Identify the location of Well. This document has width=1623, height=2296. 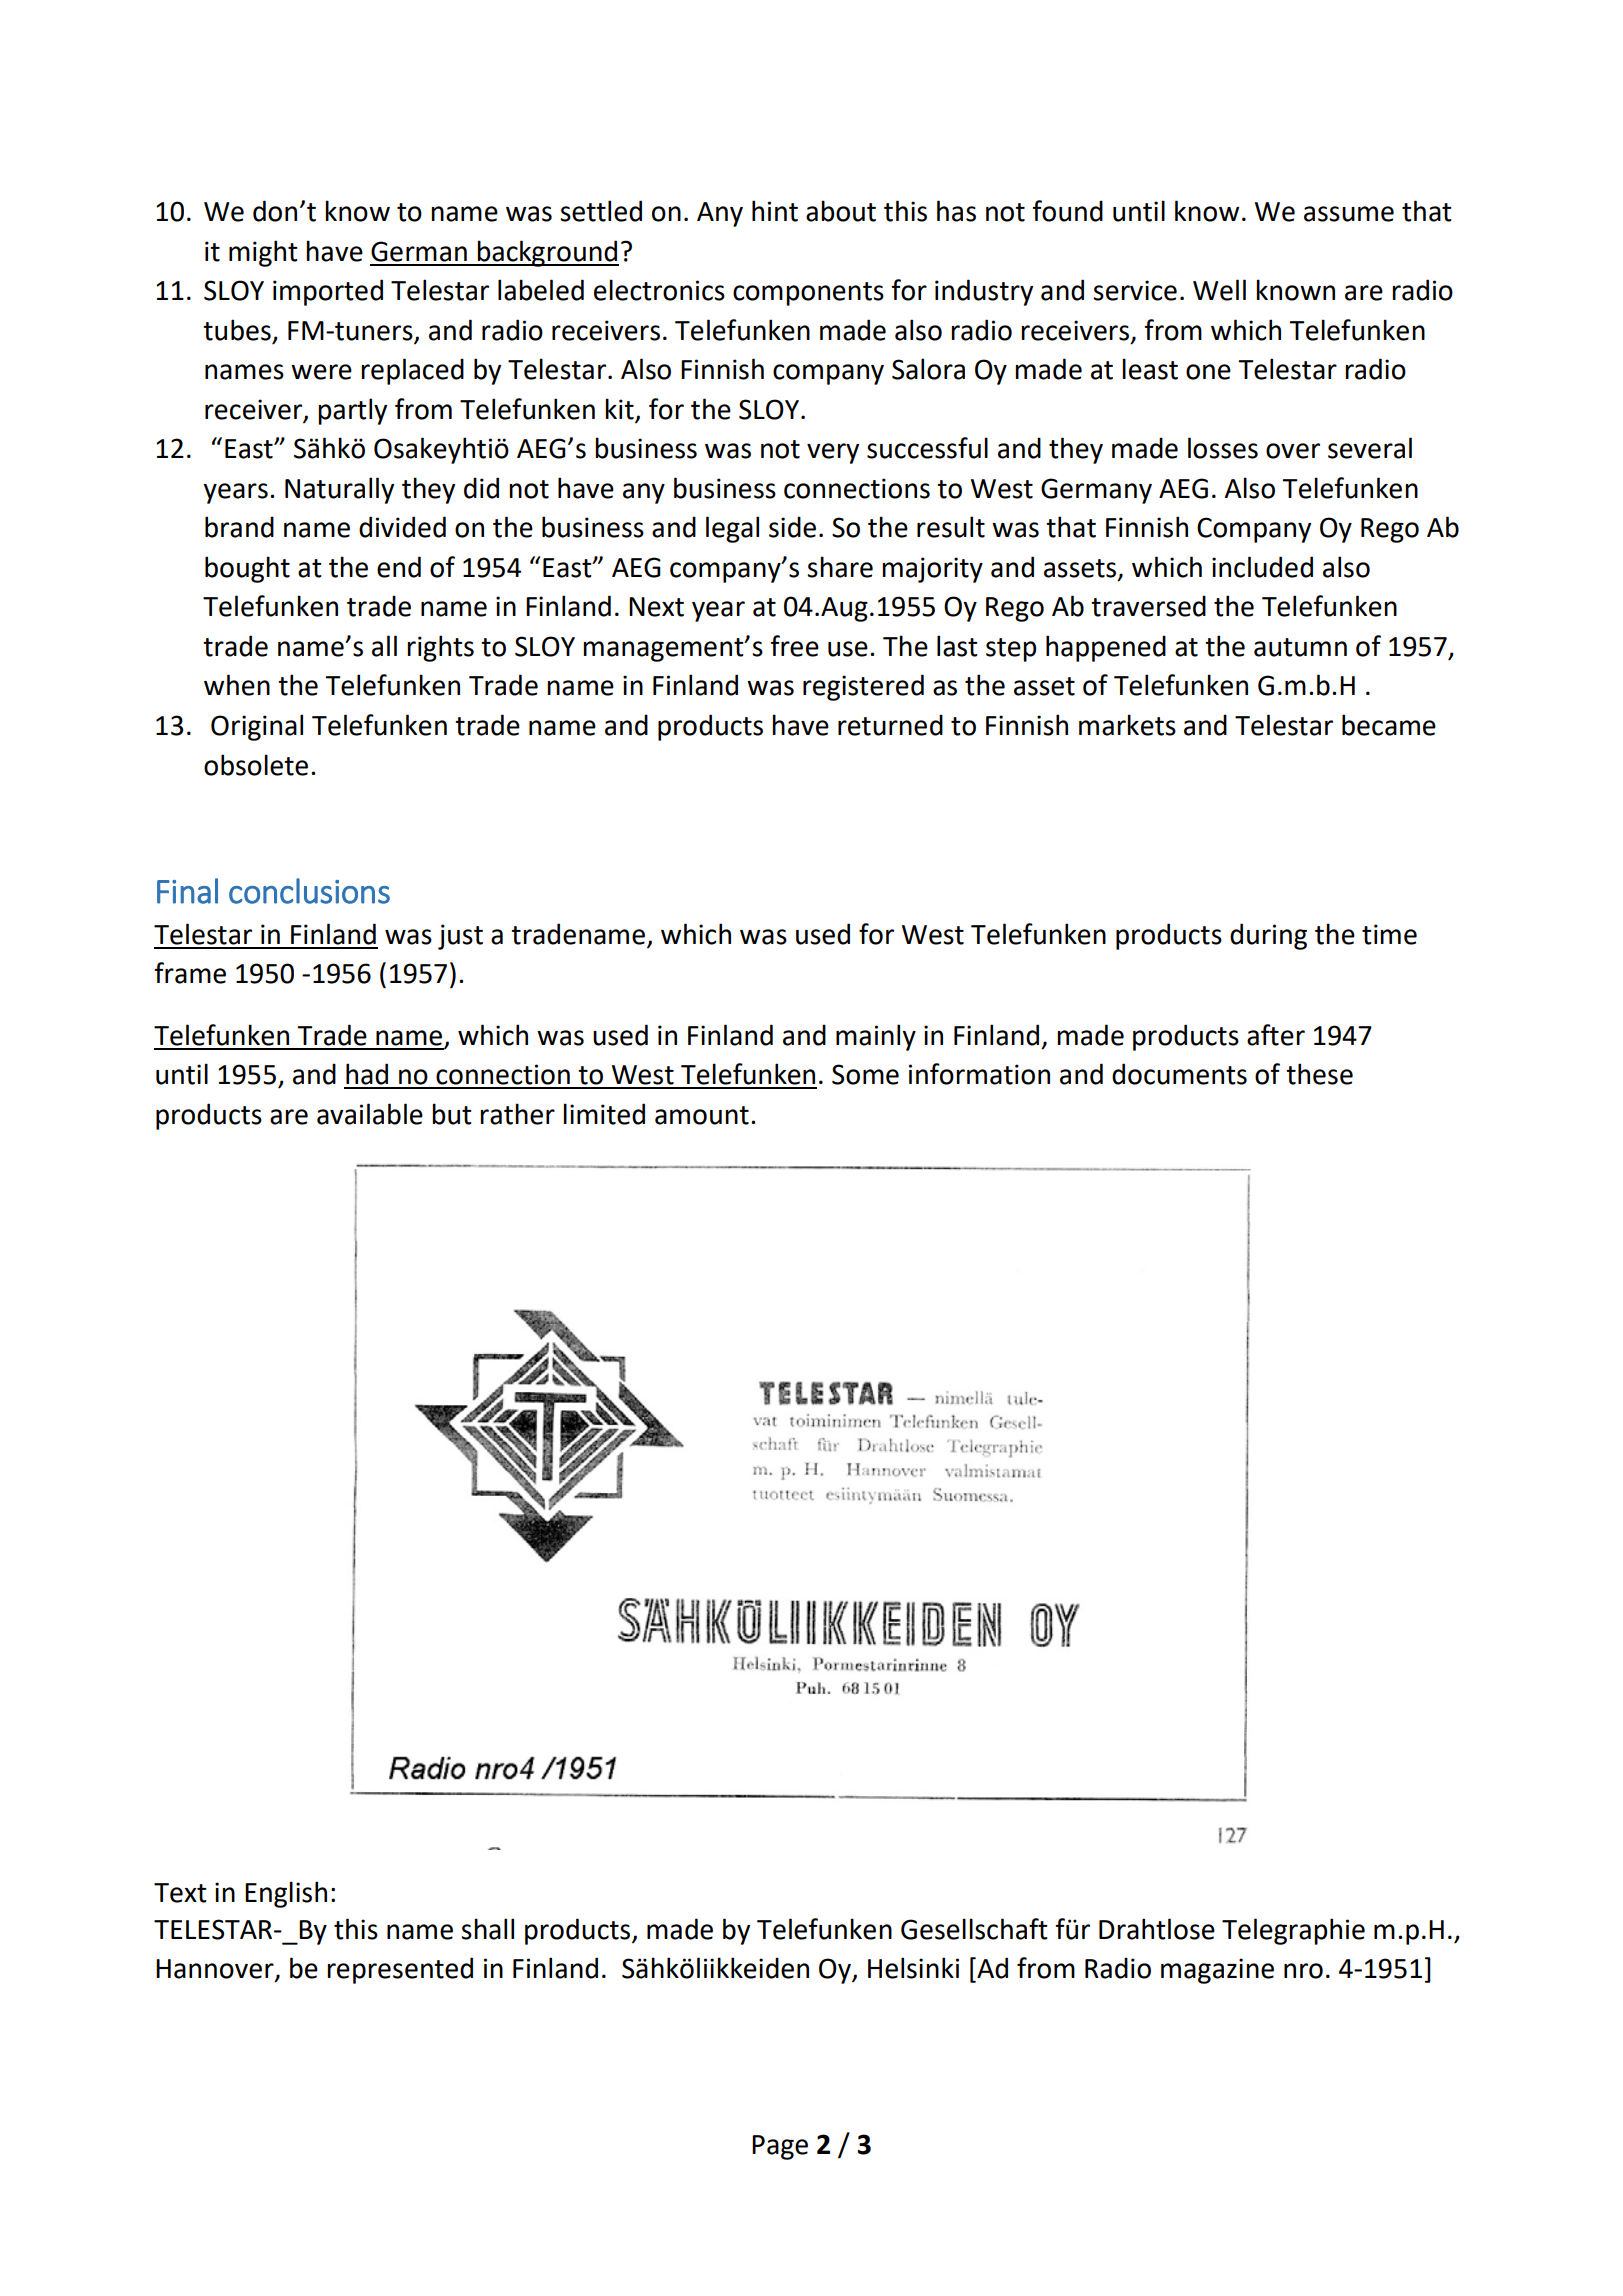
(1219, 290).
